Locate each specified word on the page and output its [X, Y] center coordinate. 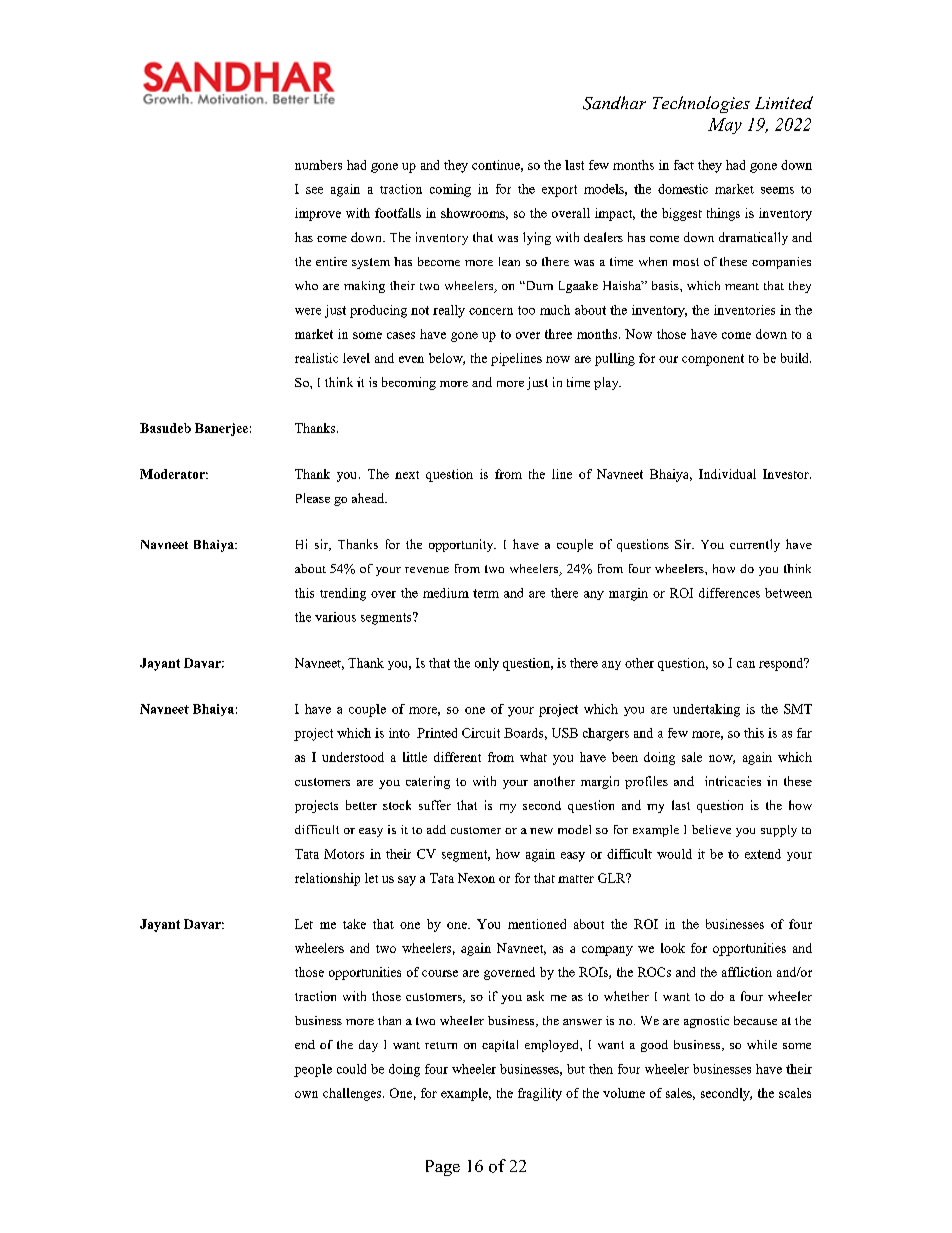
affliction [747, 972]
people [313, 1070]
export [559, 191]
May [725, 126]
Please [313, 498]
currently [755, 545]
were [308, 311]
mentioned [537, 924]
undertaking [706, 710]
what [533, 757]
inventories [744, 310]
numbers [318, 165]
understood [353, 757]
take [354, 924]
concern [491, 311]
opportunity [462, 545]
